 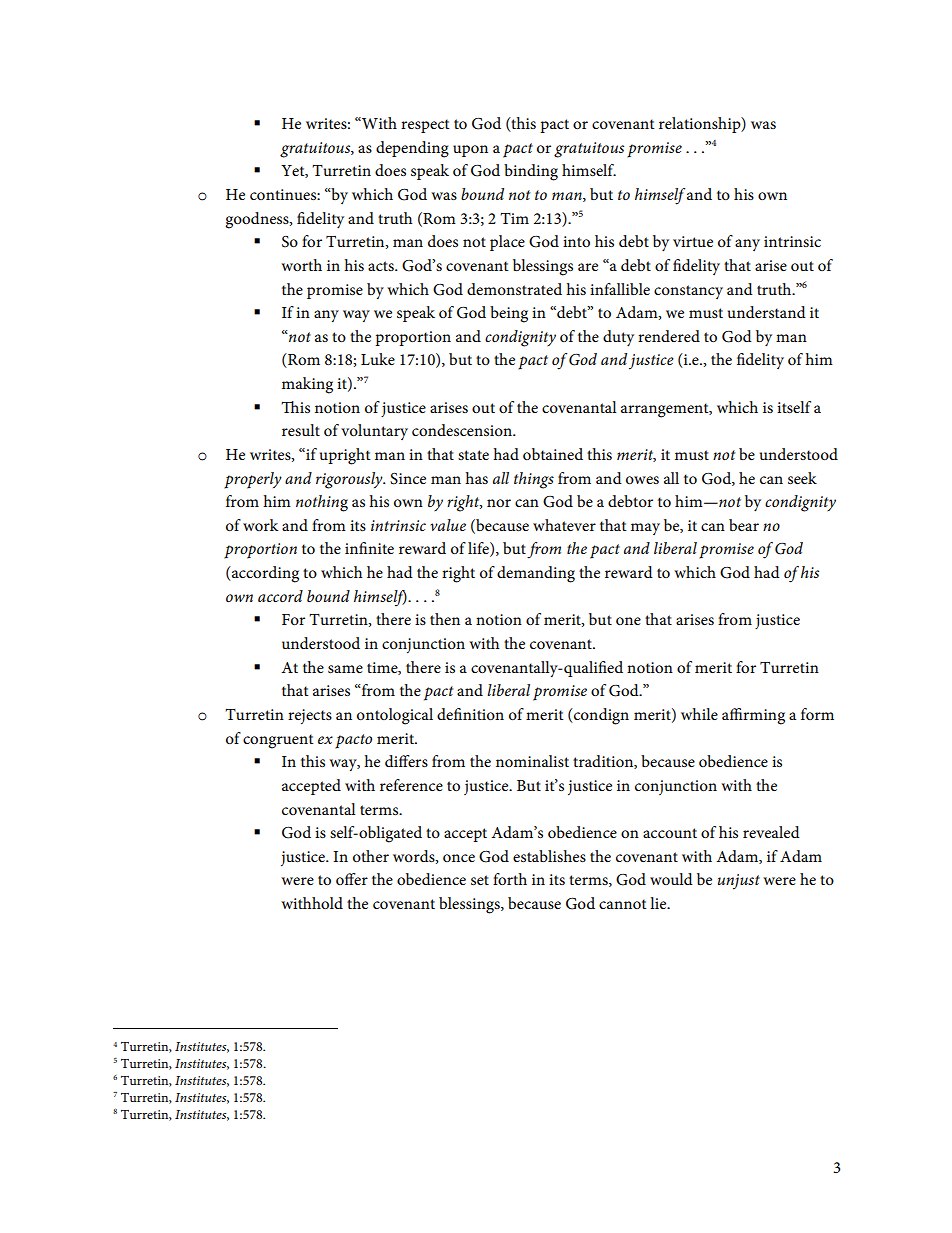 What do you see at coordinates (669, 336) in the document?
I see `rendered` at bounding box center [669, 336].
